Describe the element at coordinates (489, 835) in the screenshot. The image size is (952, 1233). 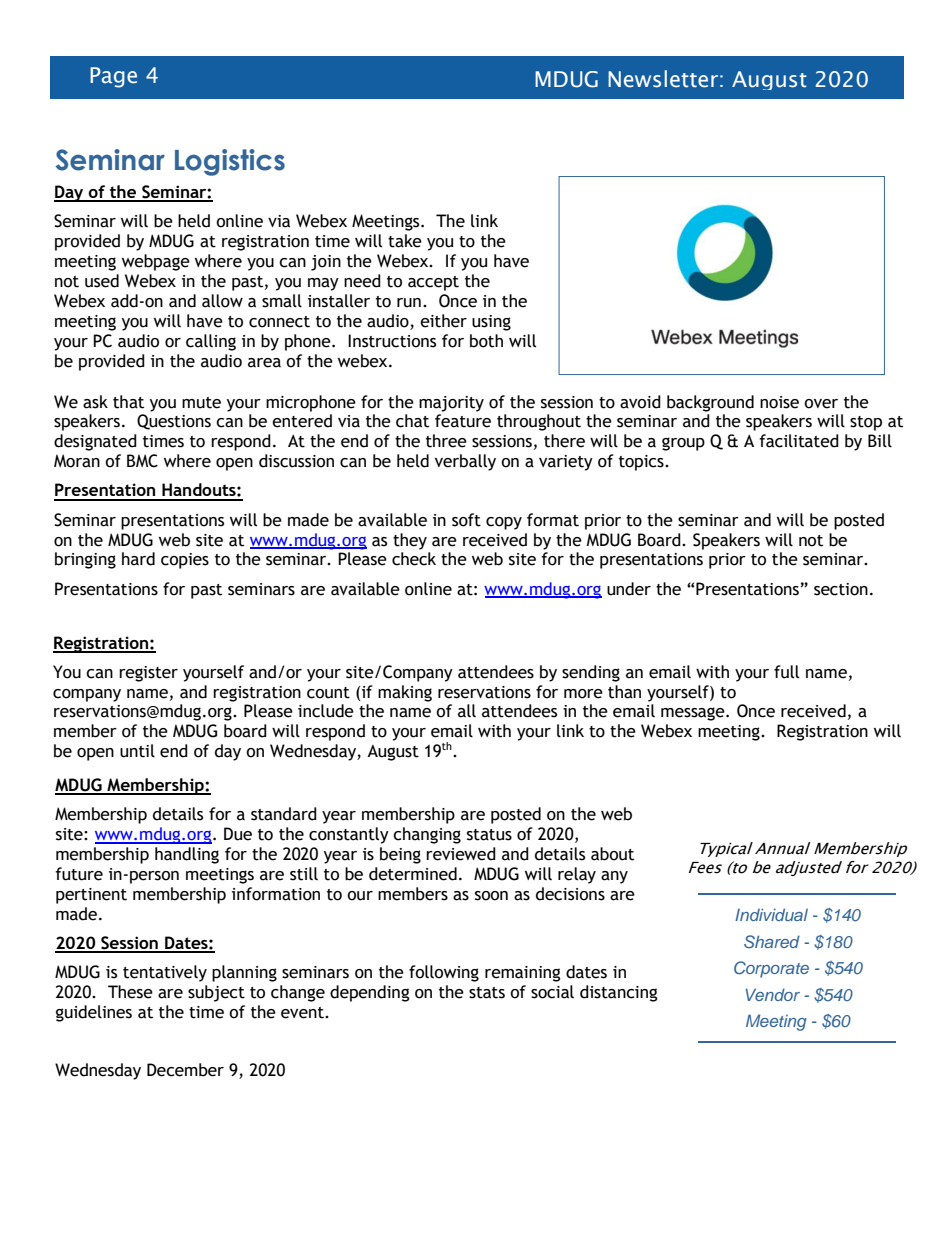
I see `status` at that location.
